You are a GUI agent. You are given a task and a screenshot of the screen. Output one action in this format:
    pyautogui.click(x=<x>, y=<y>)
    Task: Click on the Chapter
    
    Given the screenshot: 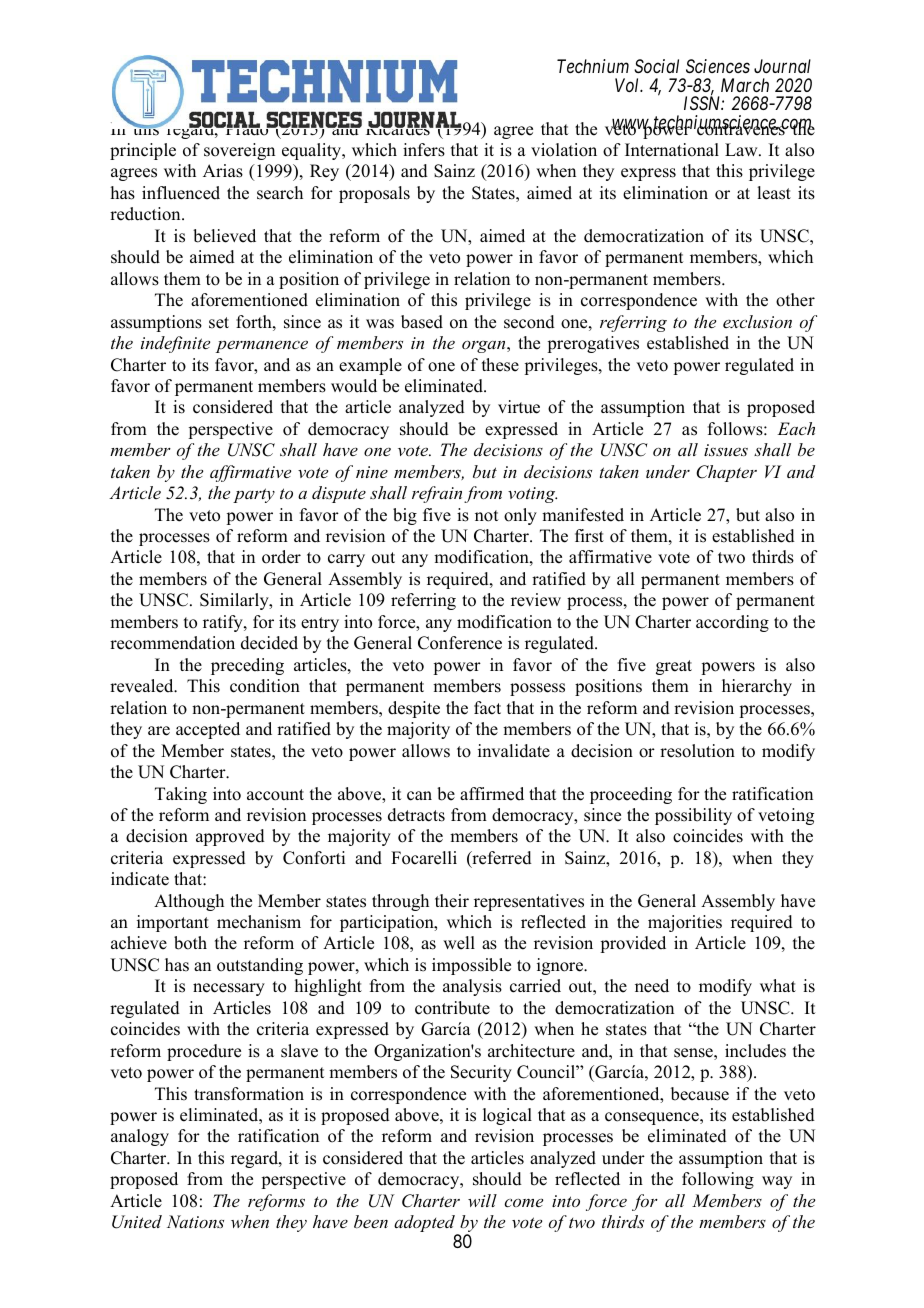 What is the action you would take?
    pyautogui.click(x=726, y=473)
